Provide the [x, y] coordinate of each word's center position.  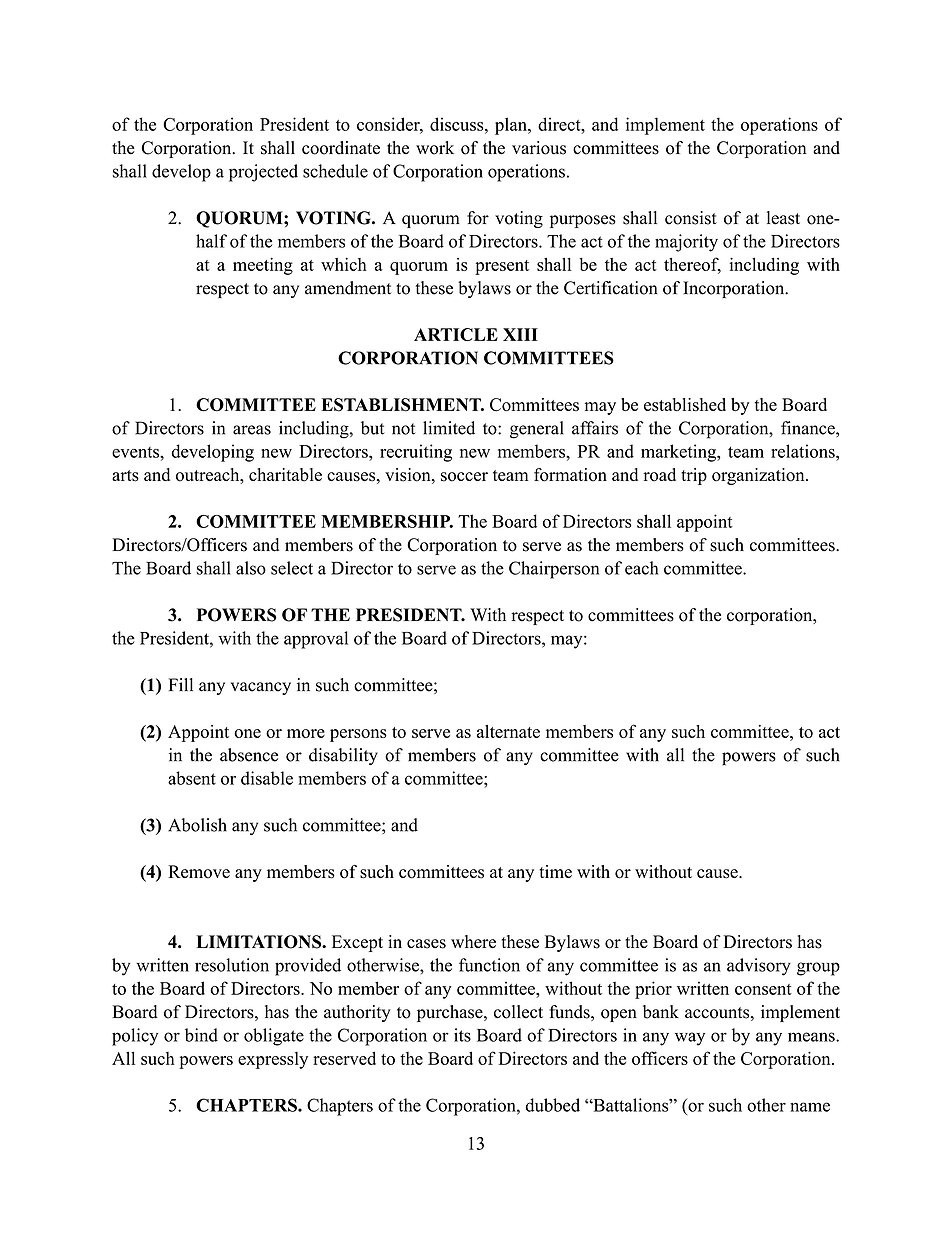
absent [192, 778]
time [555, 871]
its [462, 1035]
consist [691, 218]
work [435, 148]
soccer [464, 477]
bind [201, 1035]
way [690, 1039]
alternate [508, 731]
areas [252, 430]
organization [759, 476]
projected [263, 173]
